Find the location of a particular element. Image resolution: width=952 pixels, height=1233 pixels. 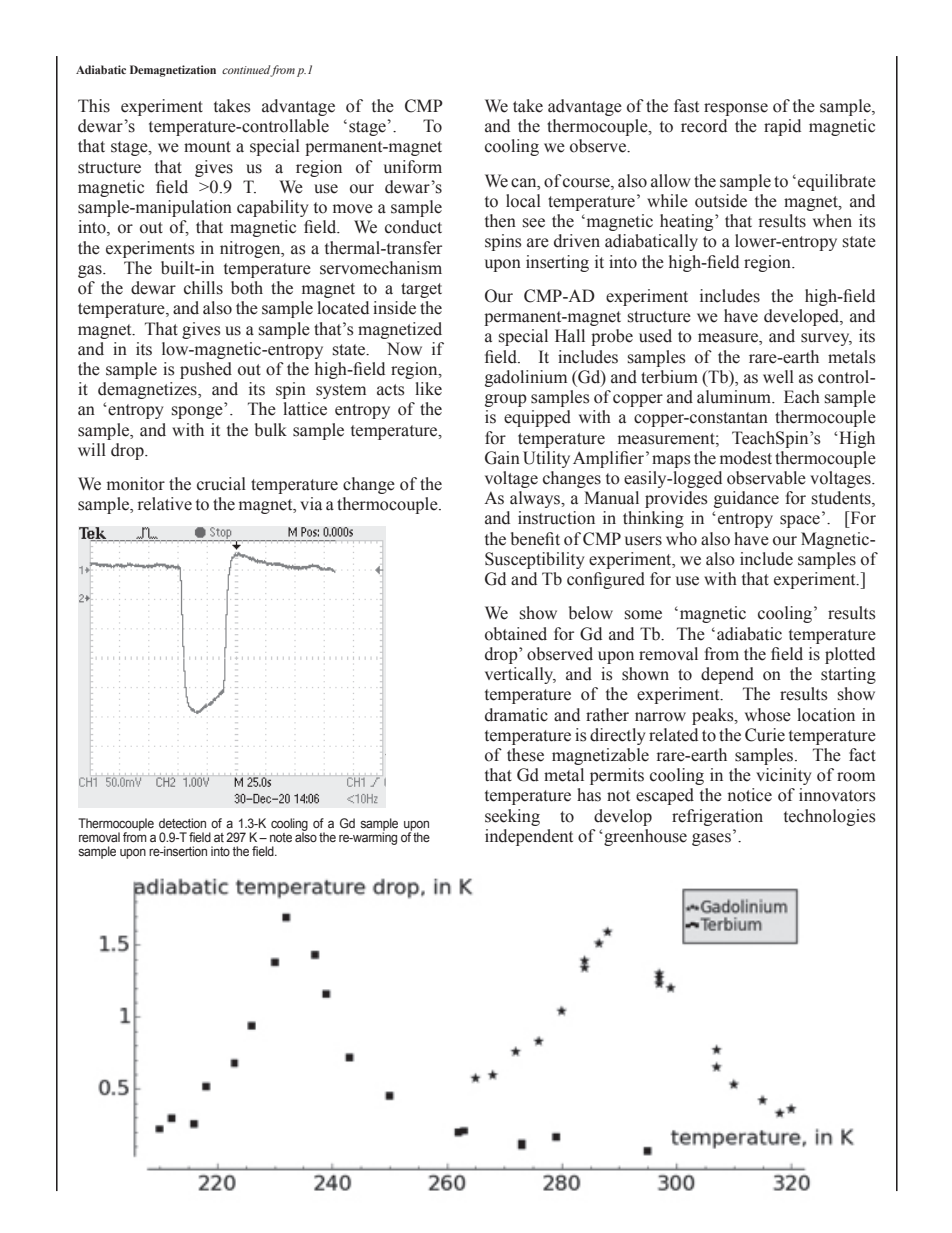

obtained is located at coordinates (516, 634).
